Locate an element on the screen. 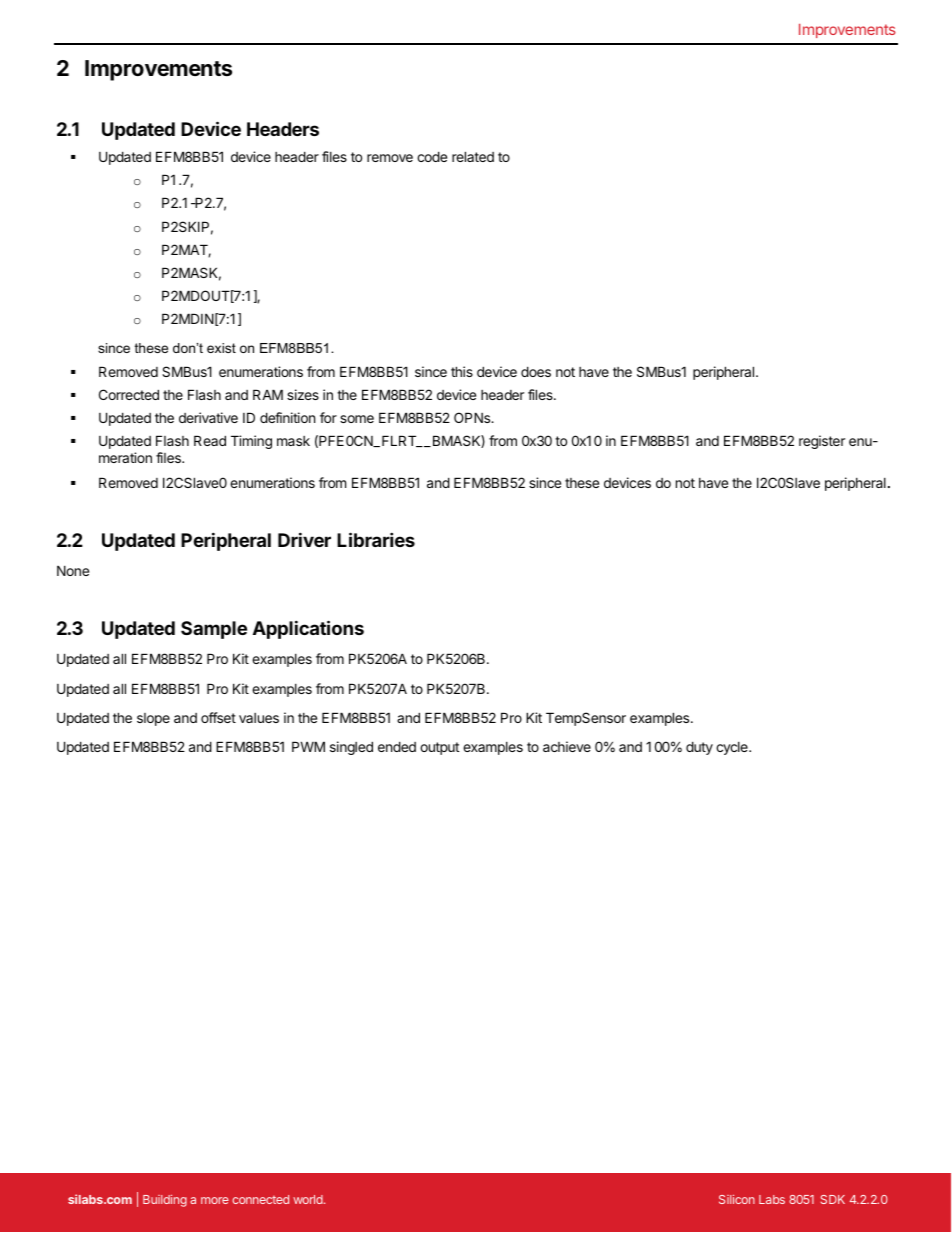 The image size is (952, 1233). world is located at coordinates (309, 1199).
